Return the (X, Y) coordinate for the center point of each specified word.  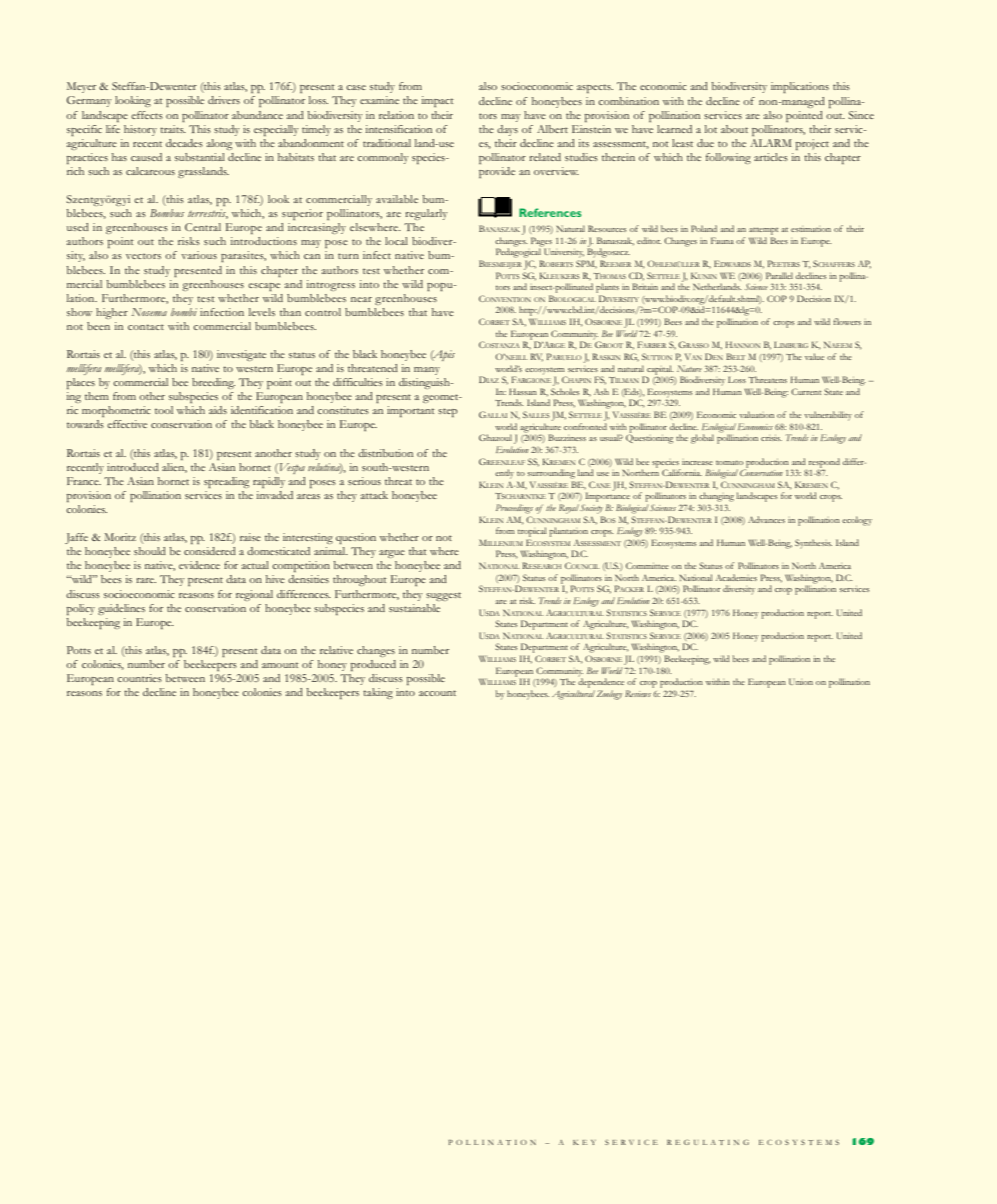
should (150, 551)
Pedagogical (519, 252)
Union (801, 681)
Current (806, 391)
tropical (532, 532)
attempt (763, 231)
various (199, 255)
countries (139, 678)
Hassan (523, 391)
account (437, 693)
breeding (213, 383)
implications (800, 87)
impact (438, 101)
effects (147, 115)
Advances (766, 519)
